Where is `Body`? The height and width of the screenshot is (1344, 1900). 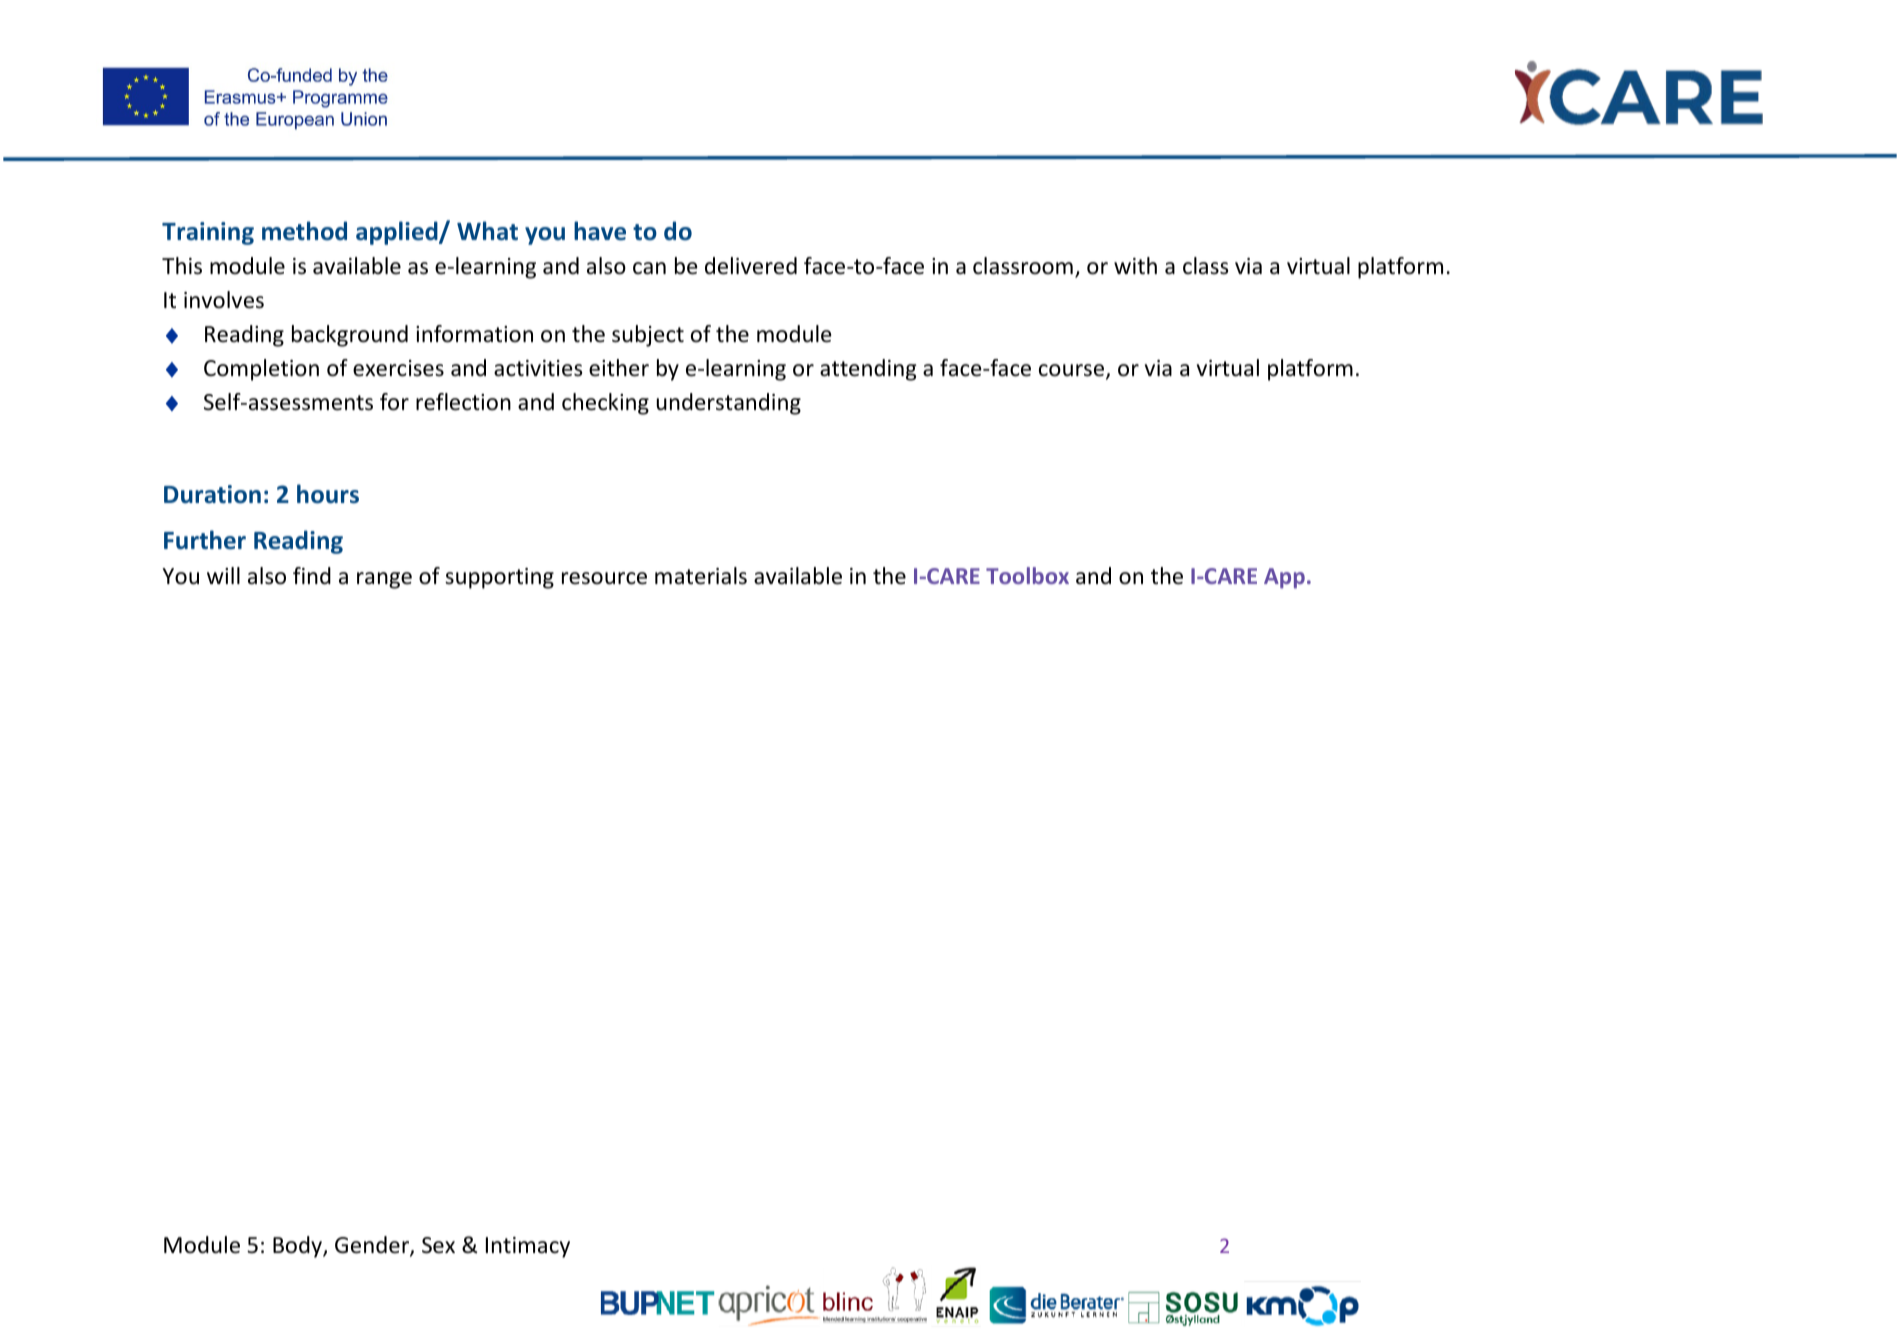
Body is located at coordinates (298, 1247).
